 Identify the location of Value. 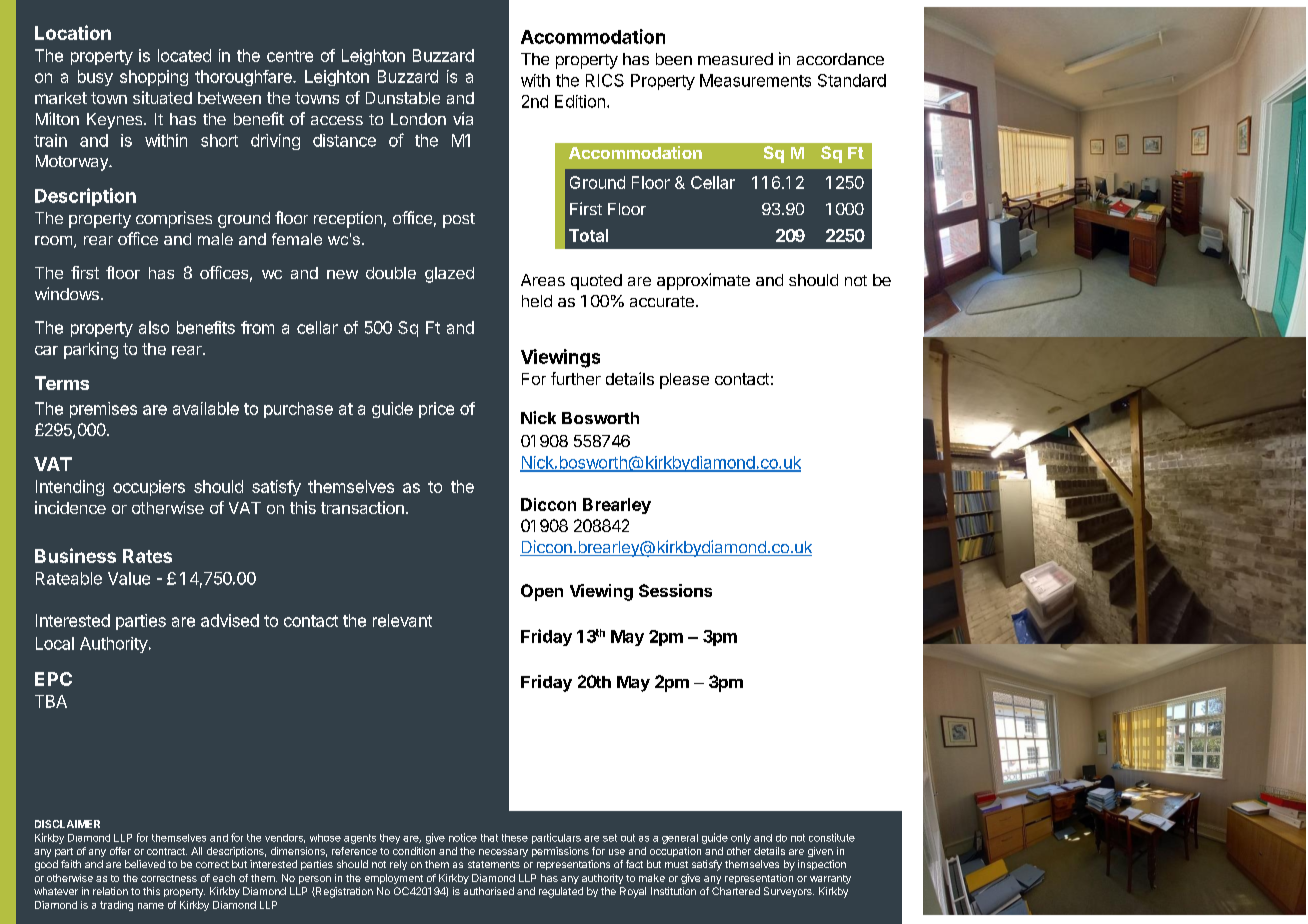
(129, 578).
